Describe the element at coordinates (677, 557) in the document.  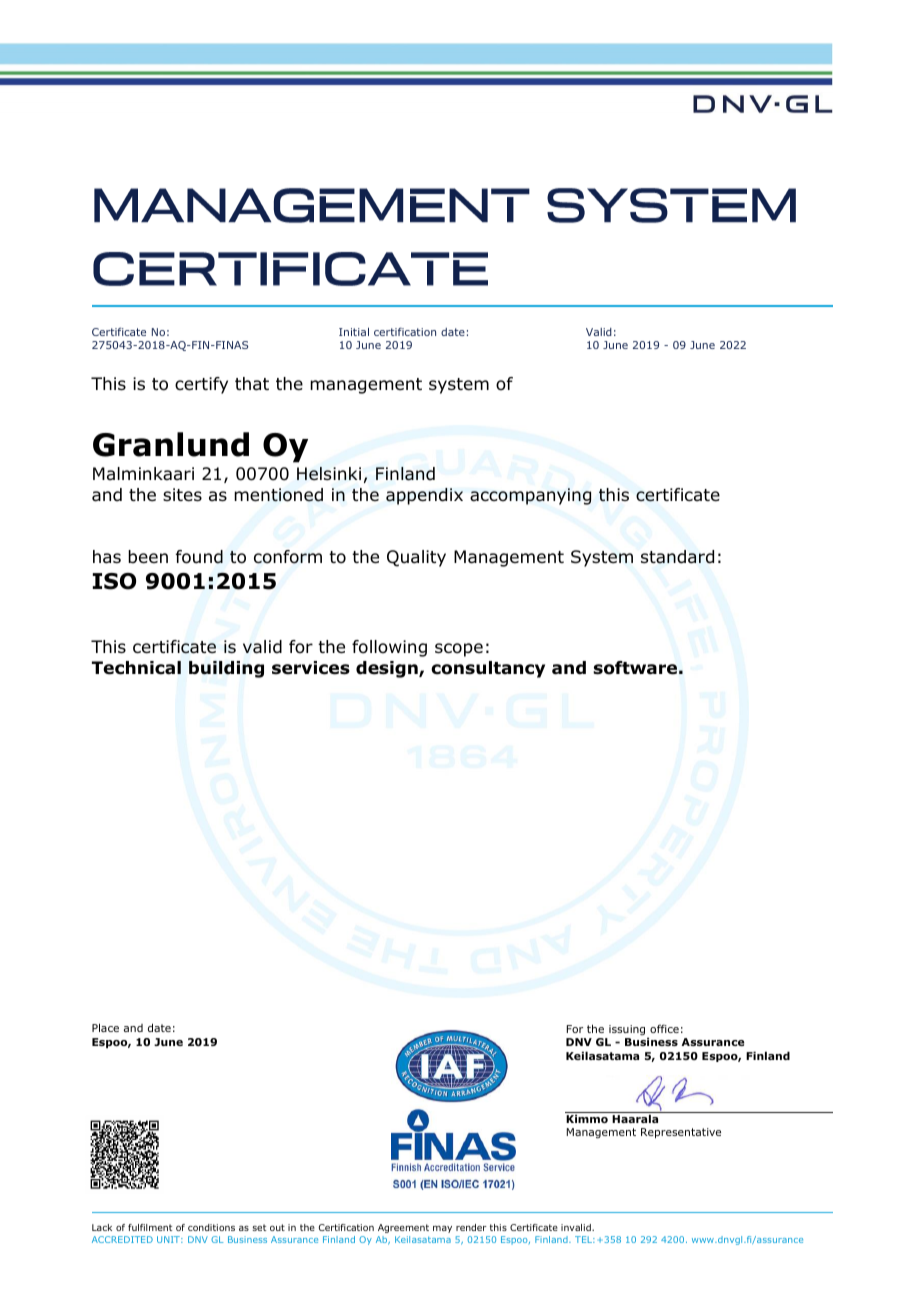
I see `standard` at that location.
